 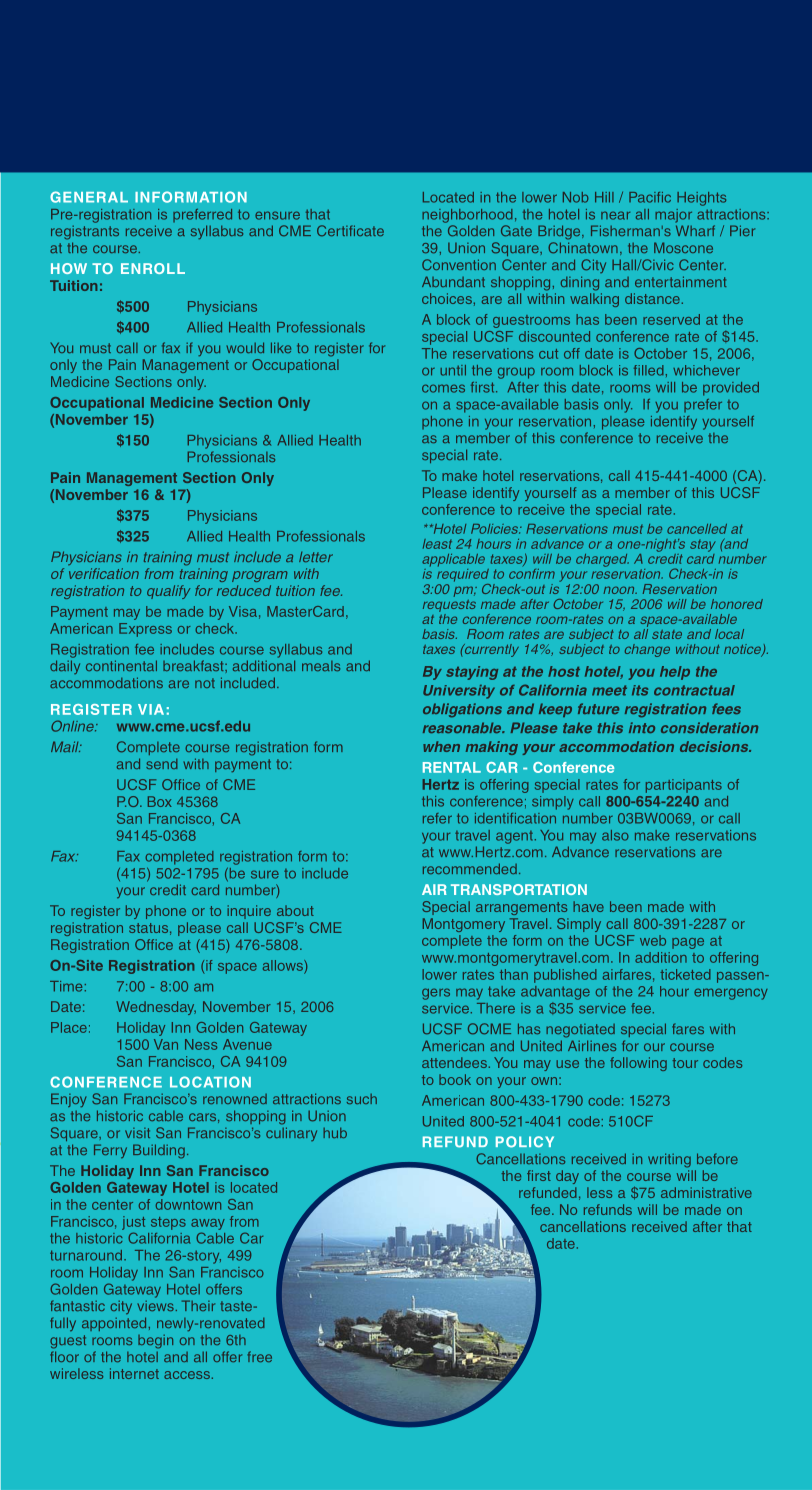 What do you see at coordinates (673, 216) in the screenshot?
I see `major` at bounding box center [673, 216].
